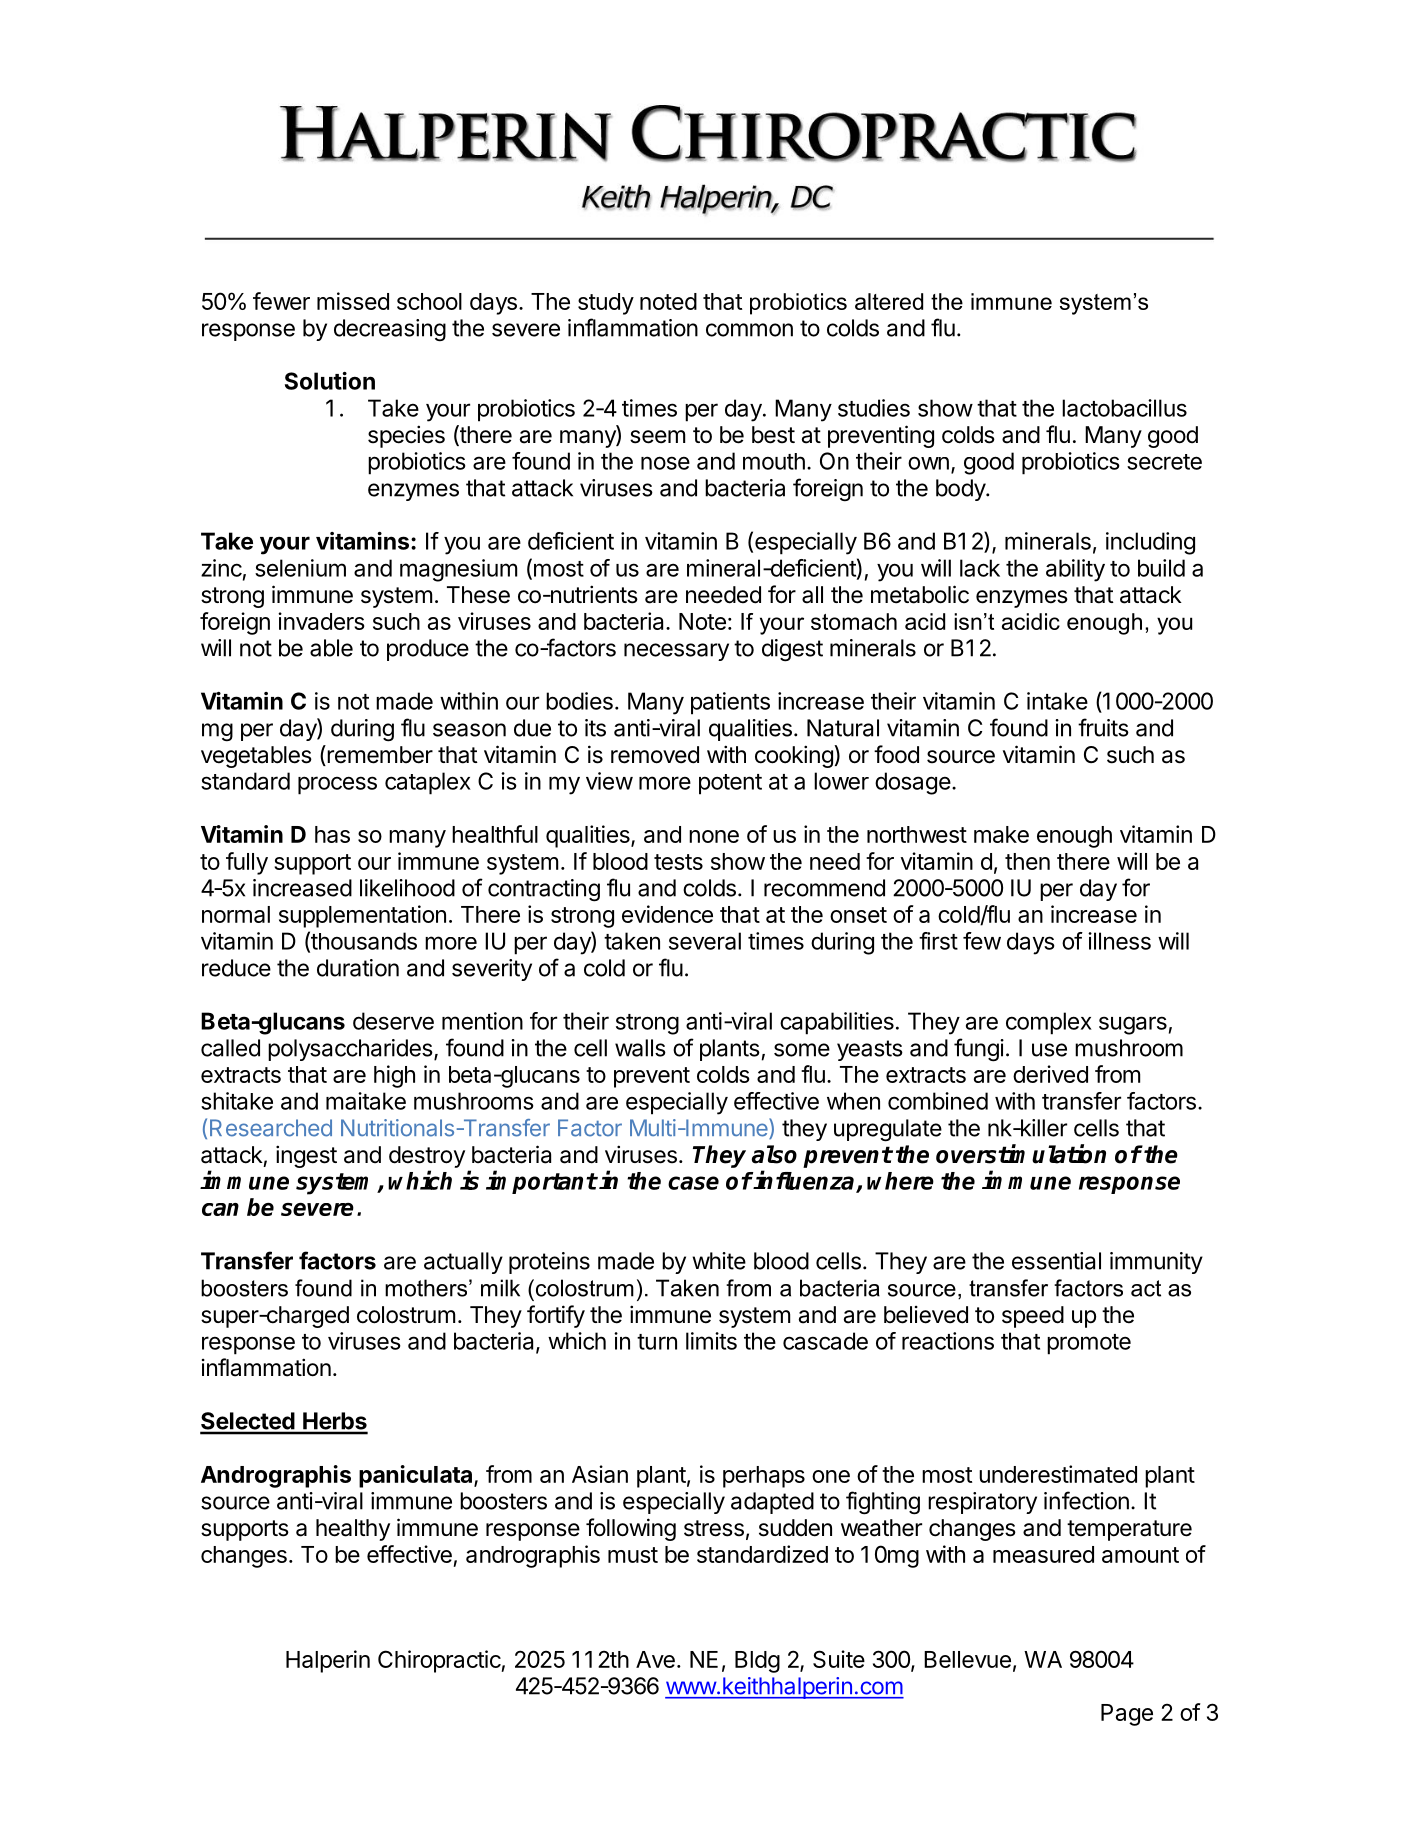 The width and height of the screenshot is (1418, 1836). I want to click on lactobacillus, so click(1124, 408).
